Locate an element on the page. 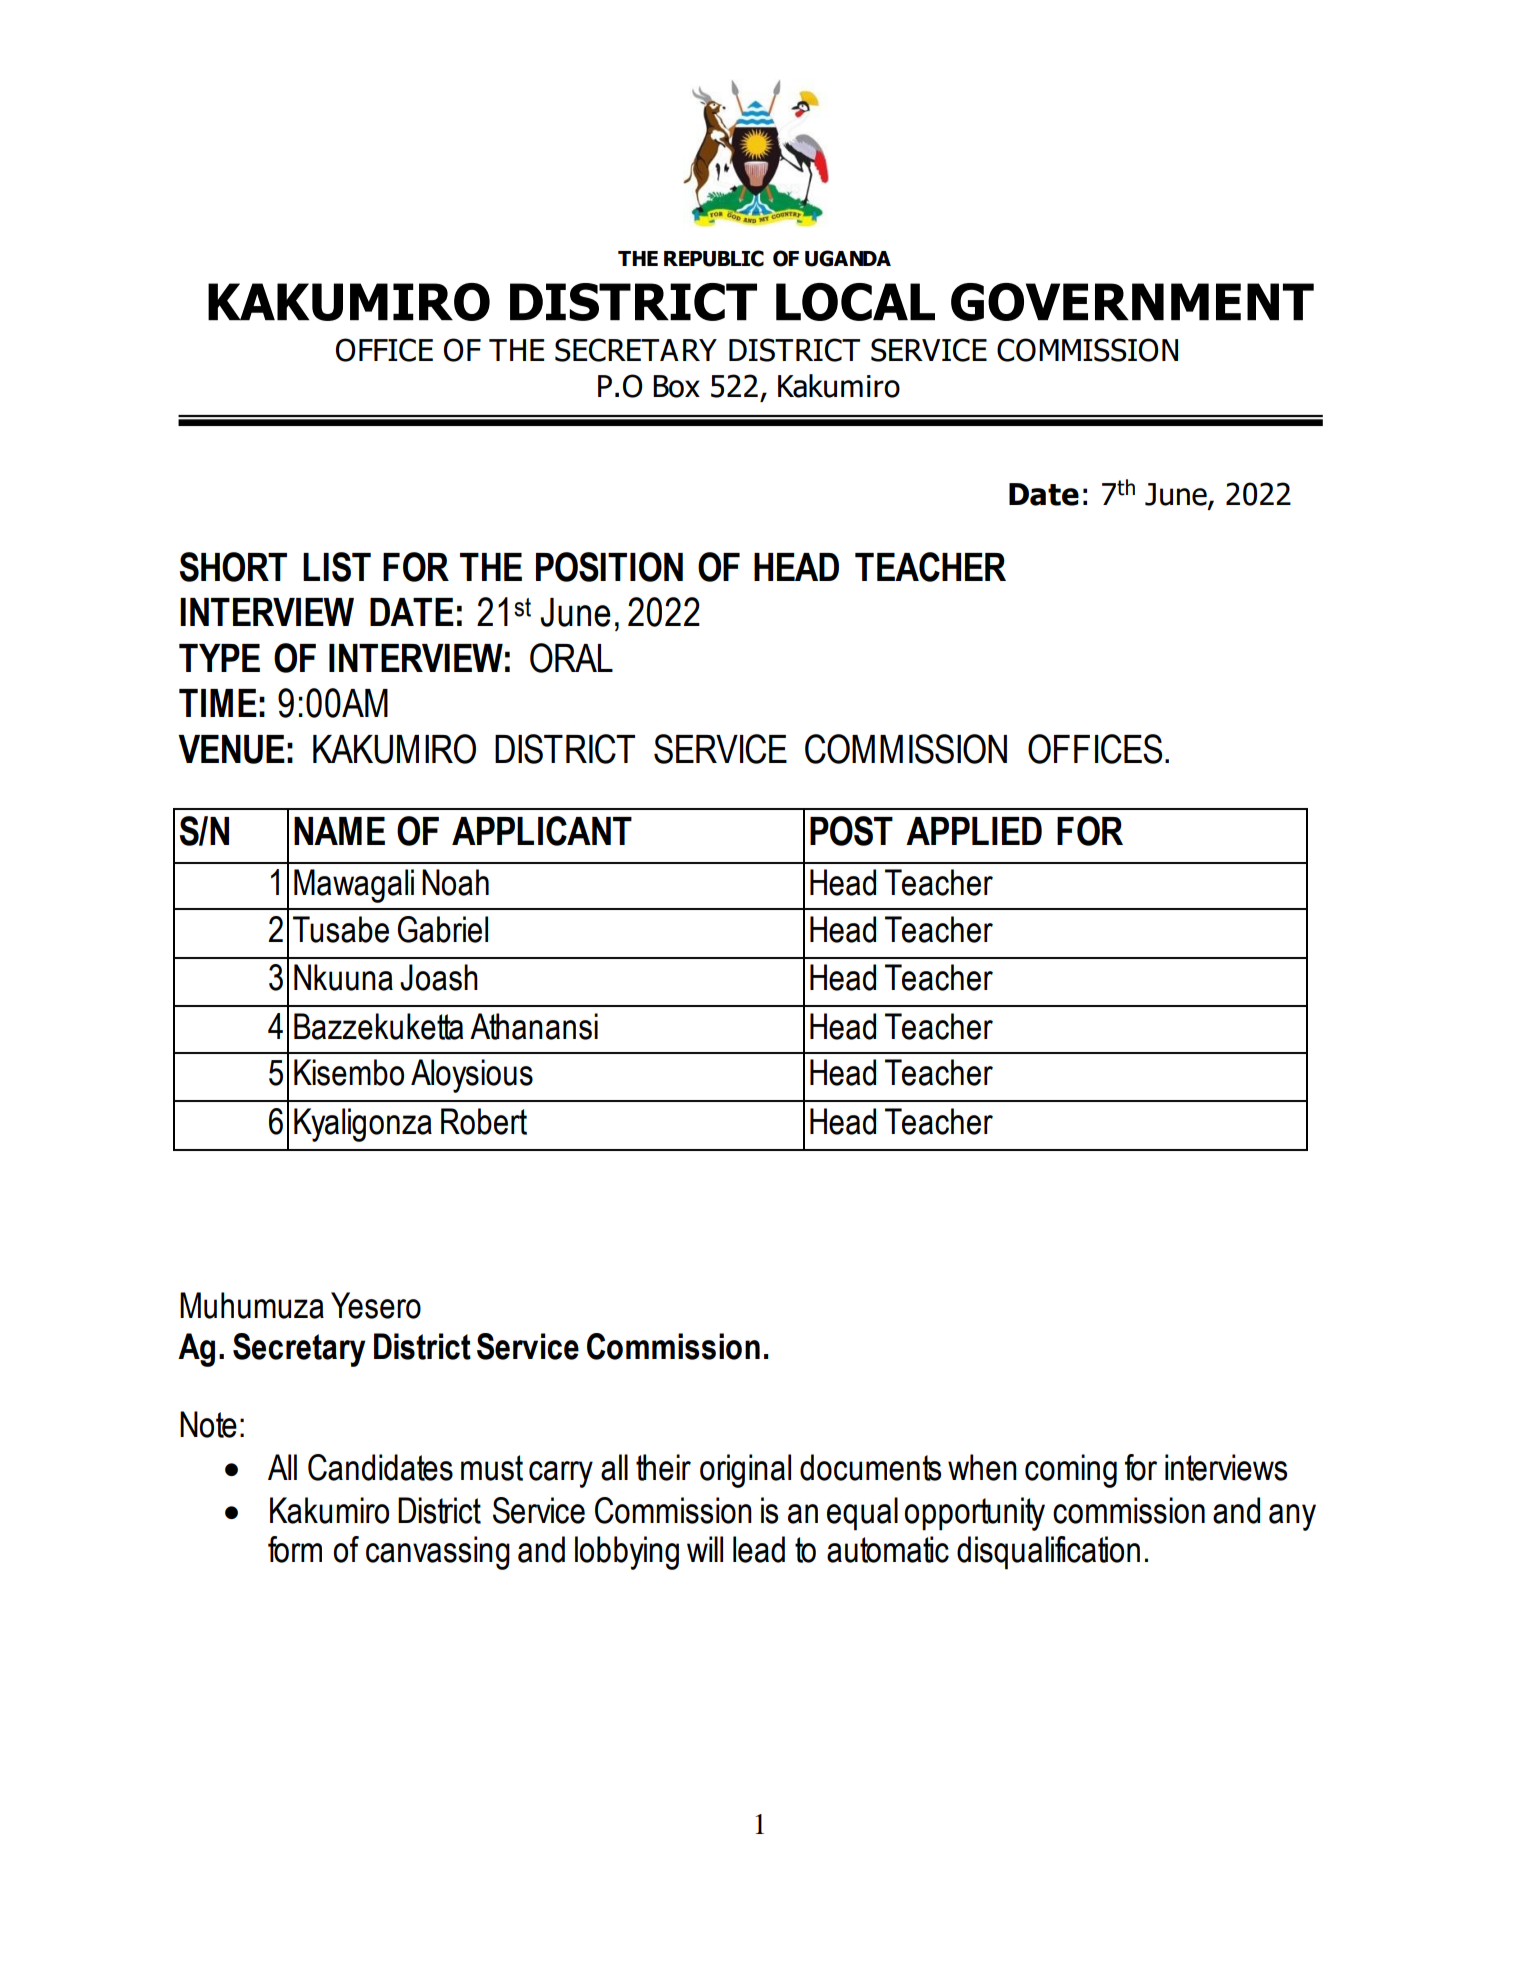  REPUBLIC is located at coordinates (714, 258).
